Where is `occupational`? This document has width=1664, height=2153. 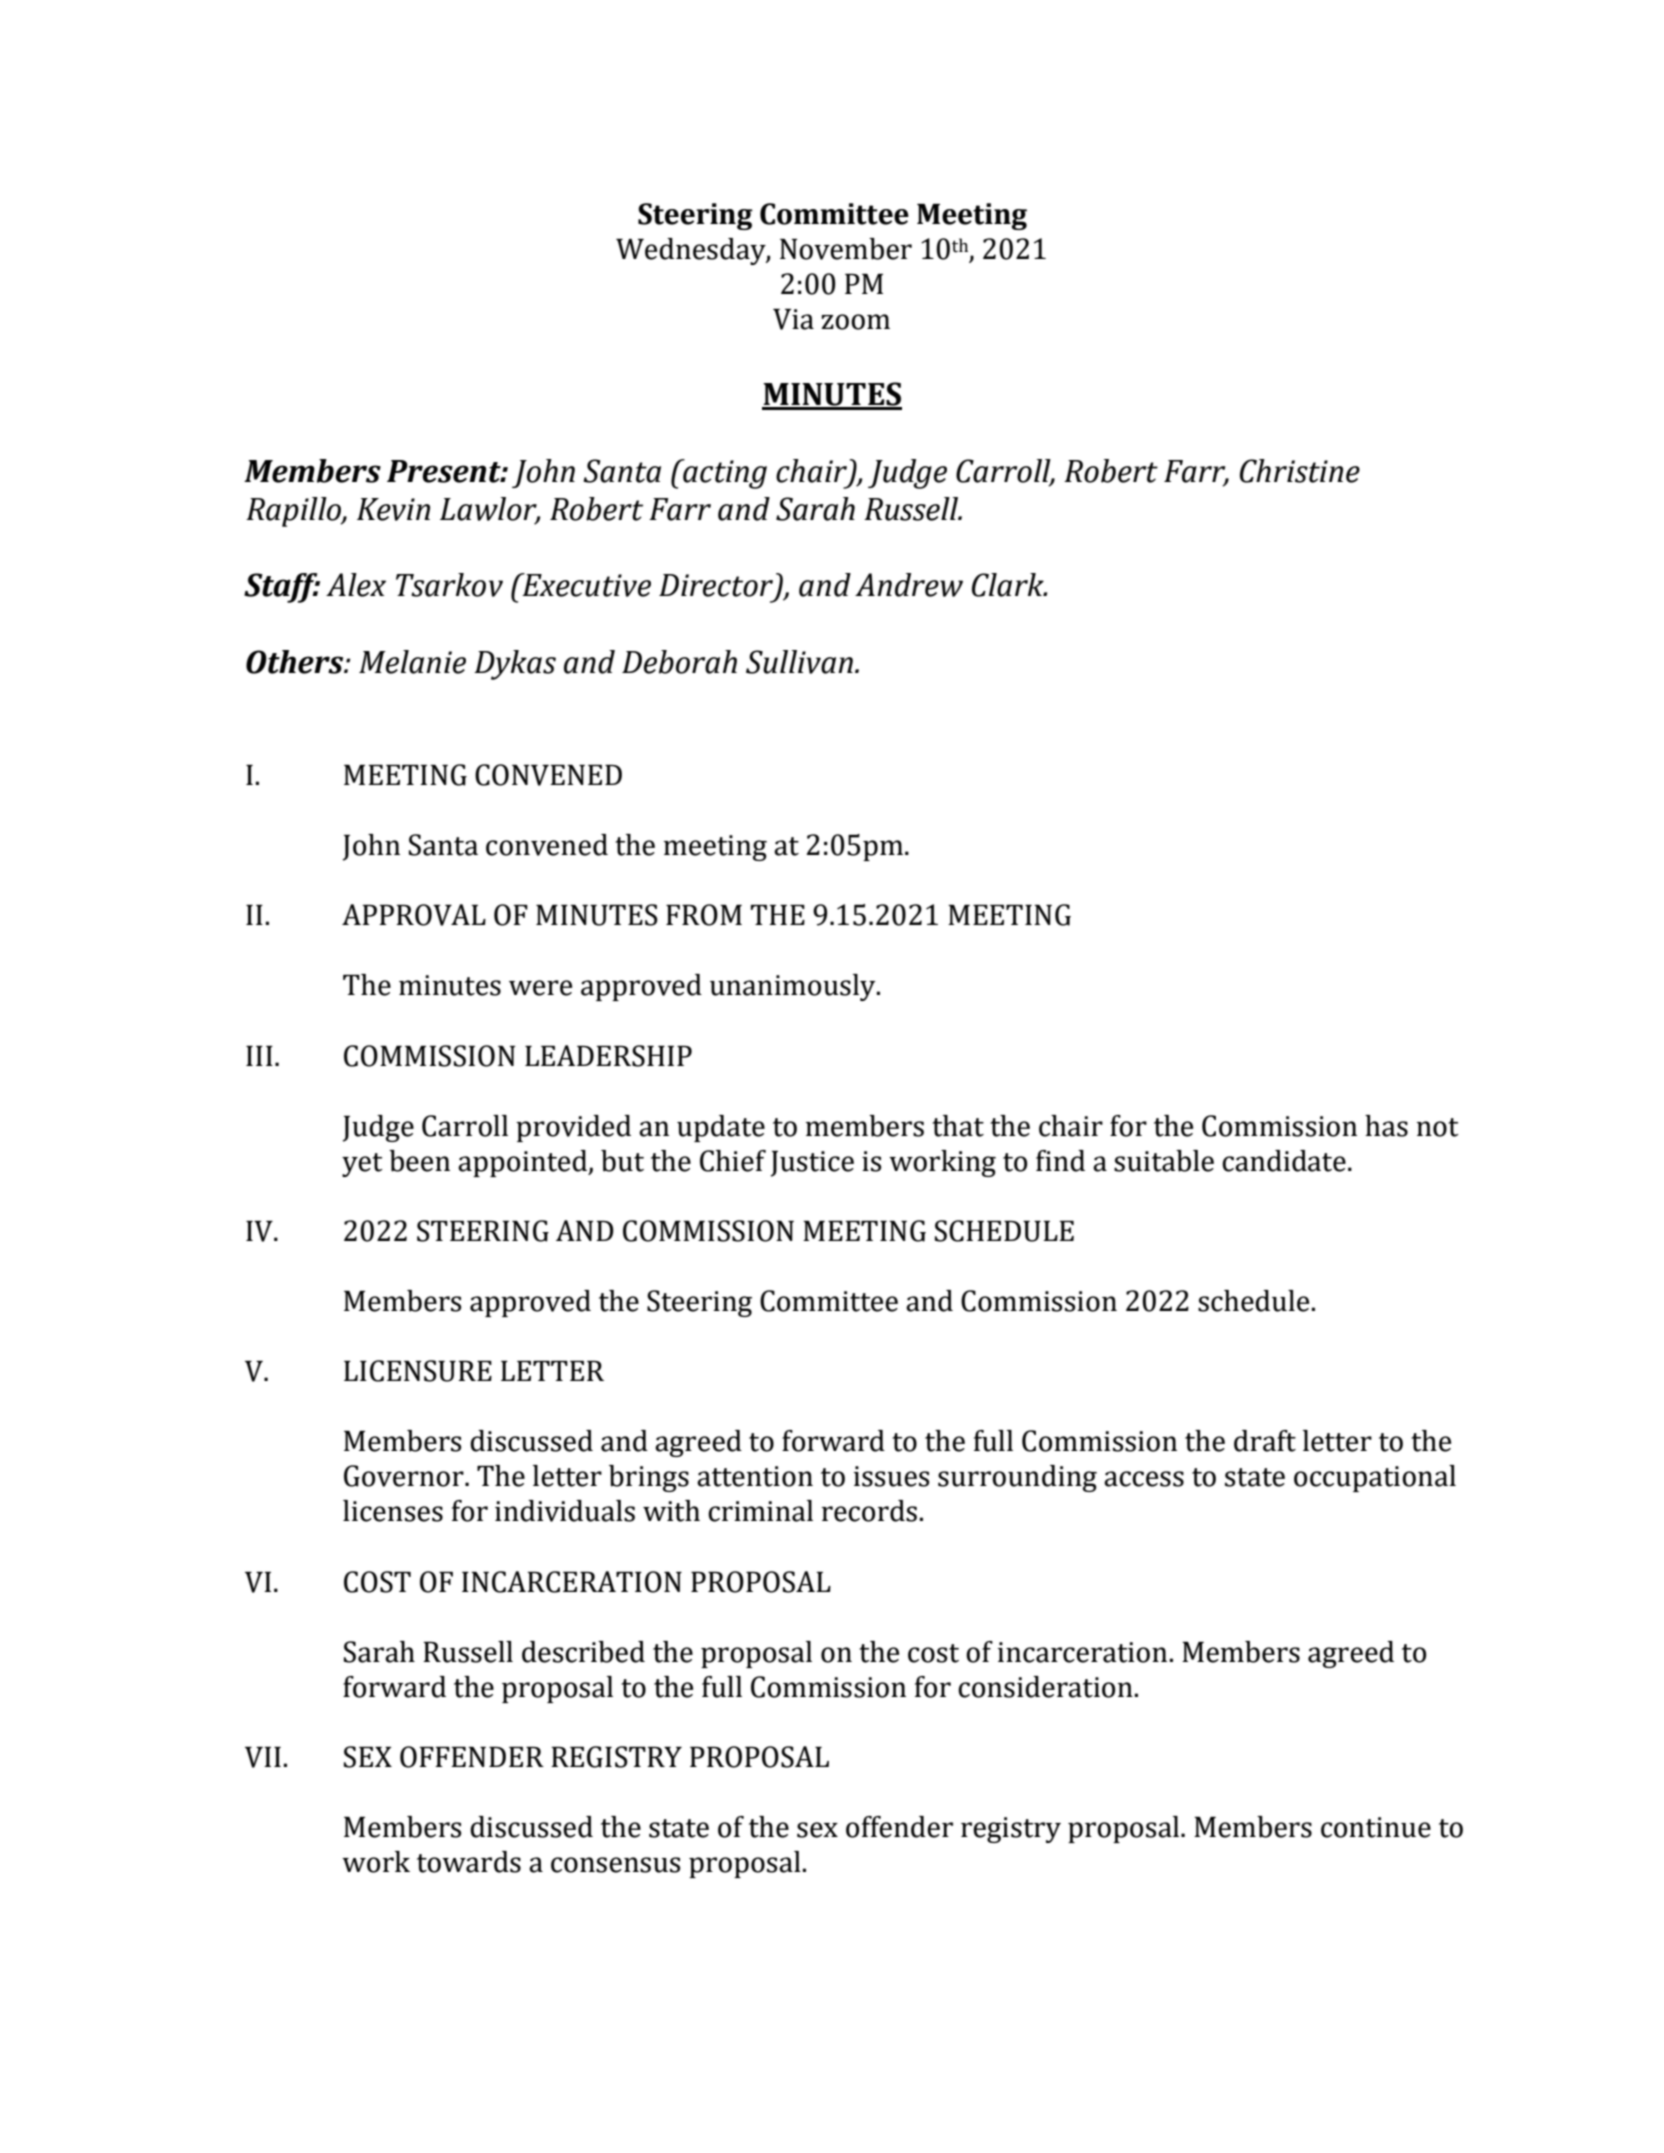 occupational is located at coordinates (1375, 1478).
